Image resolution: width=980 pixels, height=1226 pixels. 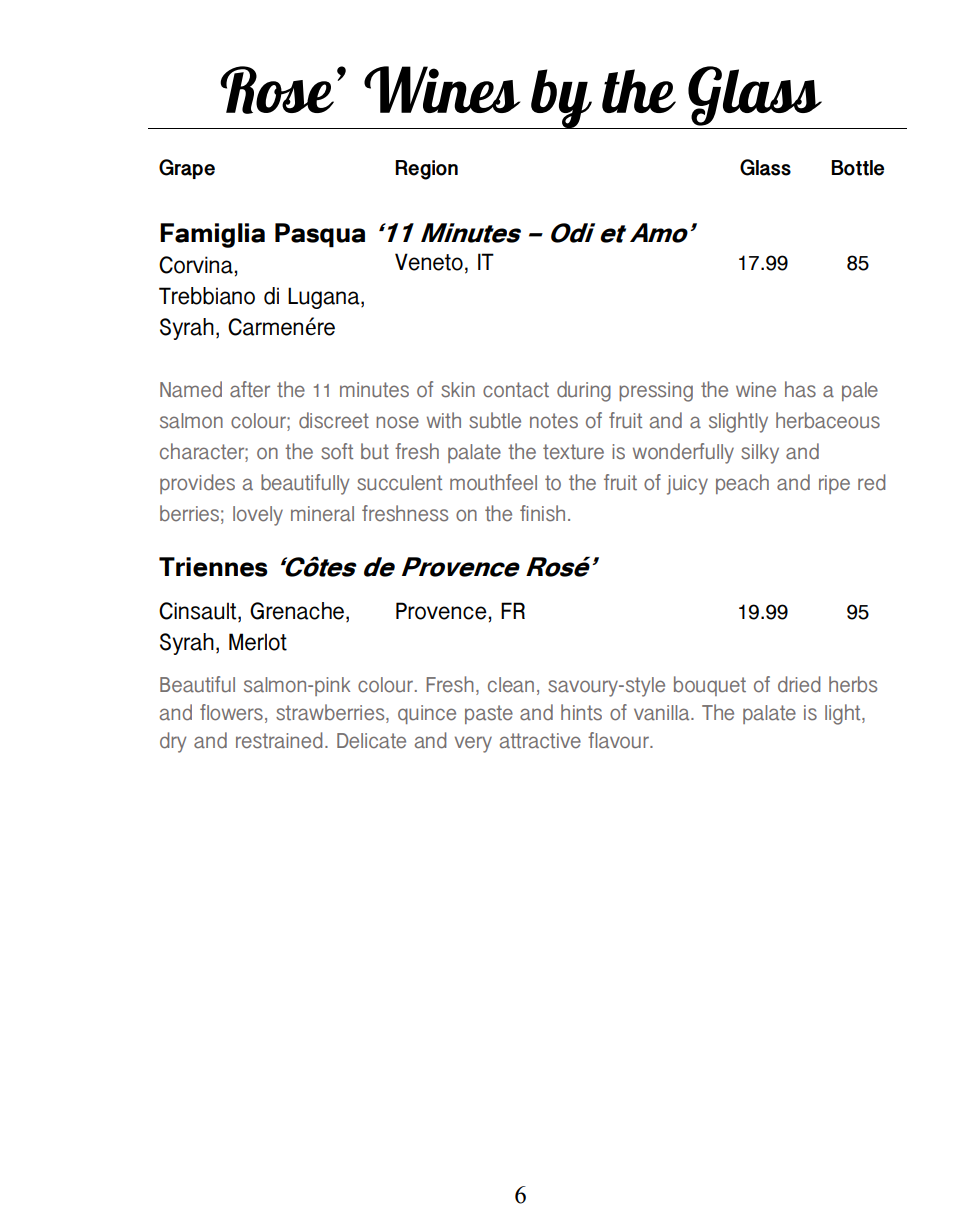 I want to click on has, so click(x=800, y=389).
